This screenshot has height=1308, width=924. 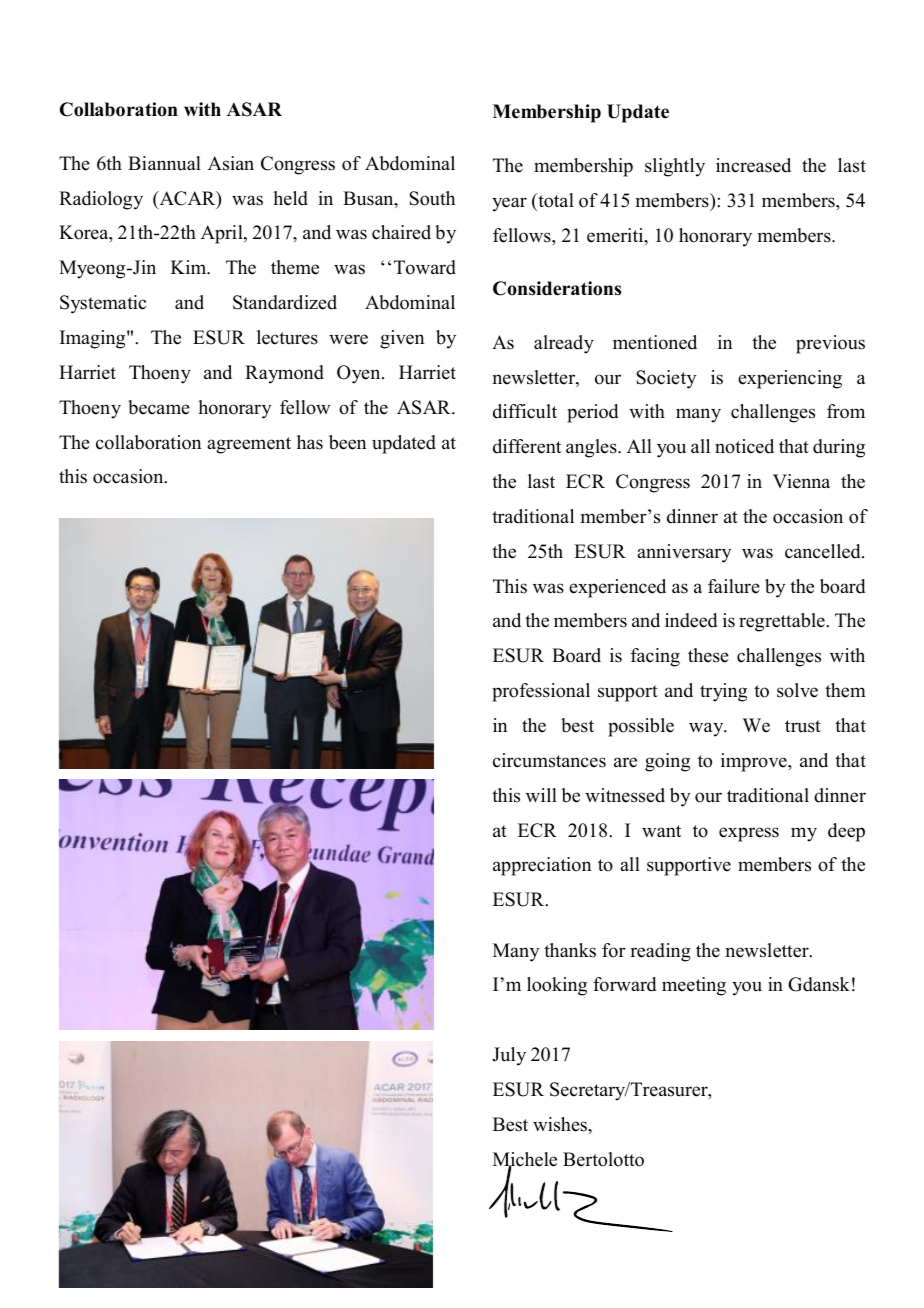 What do you see at coordinates (525, 1160) in the screenshot?
I see `Michele` at bounding box center [525, 1160].
